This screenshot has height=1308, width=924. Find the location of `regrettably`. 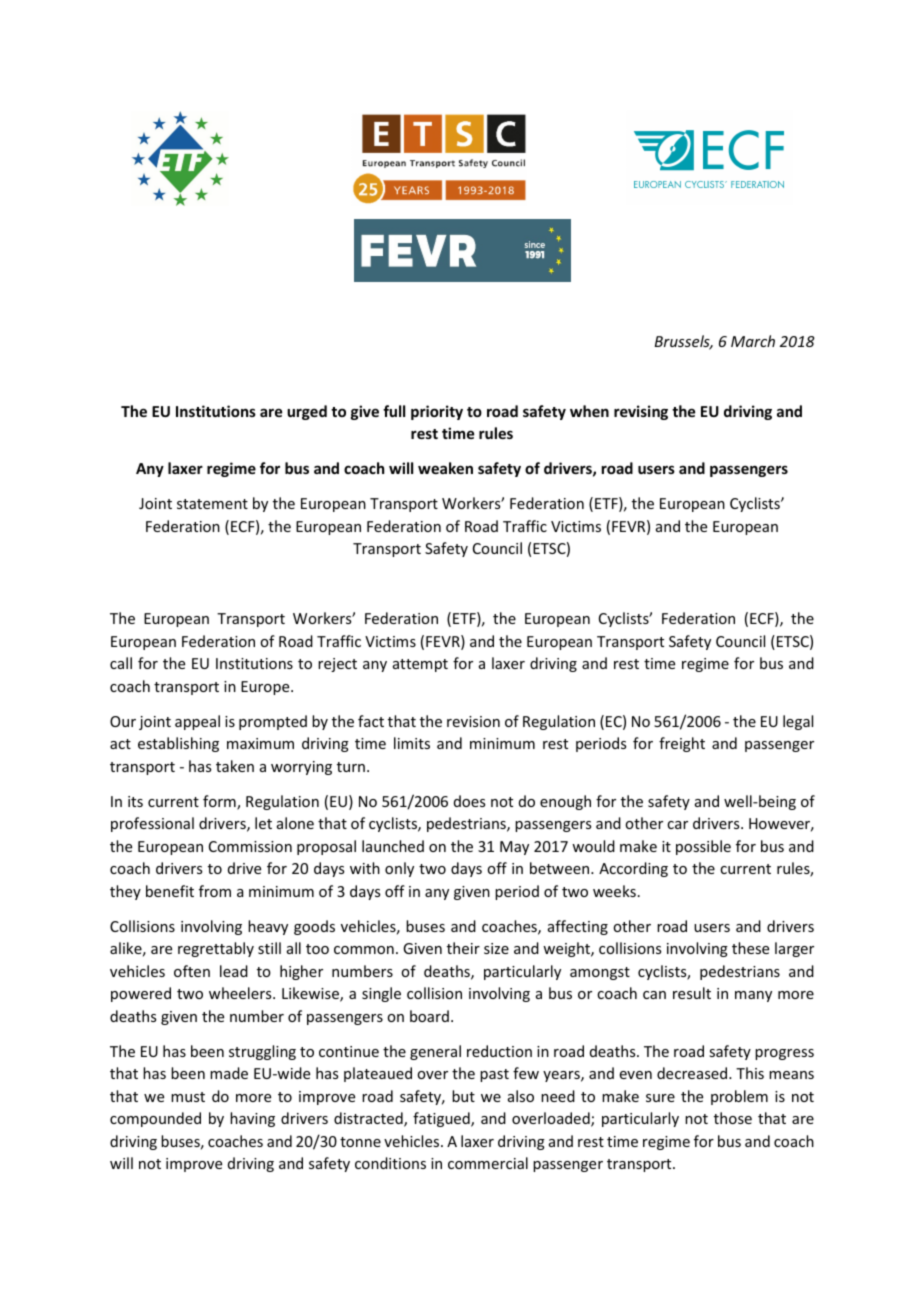

regrettably is located at coordinates (216, 949).
